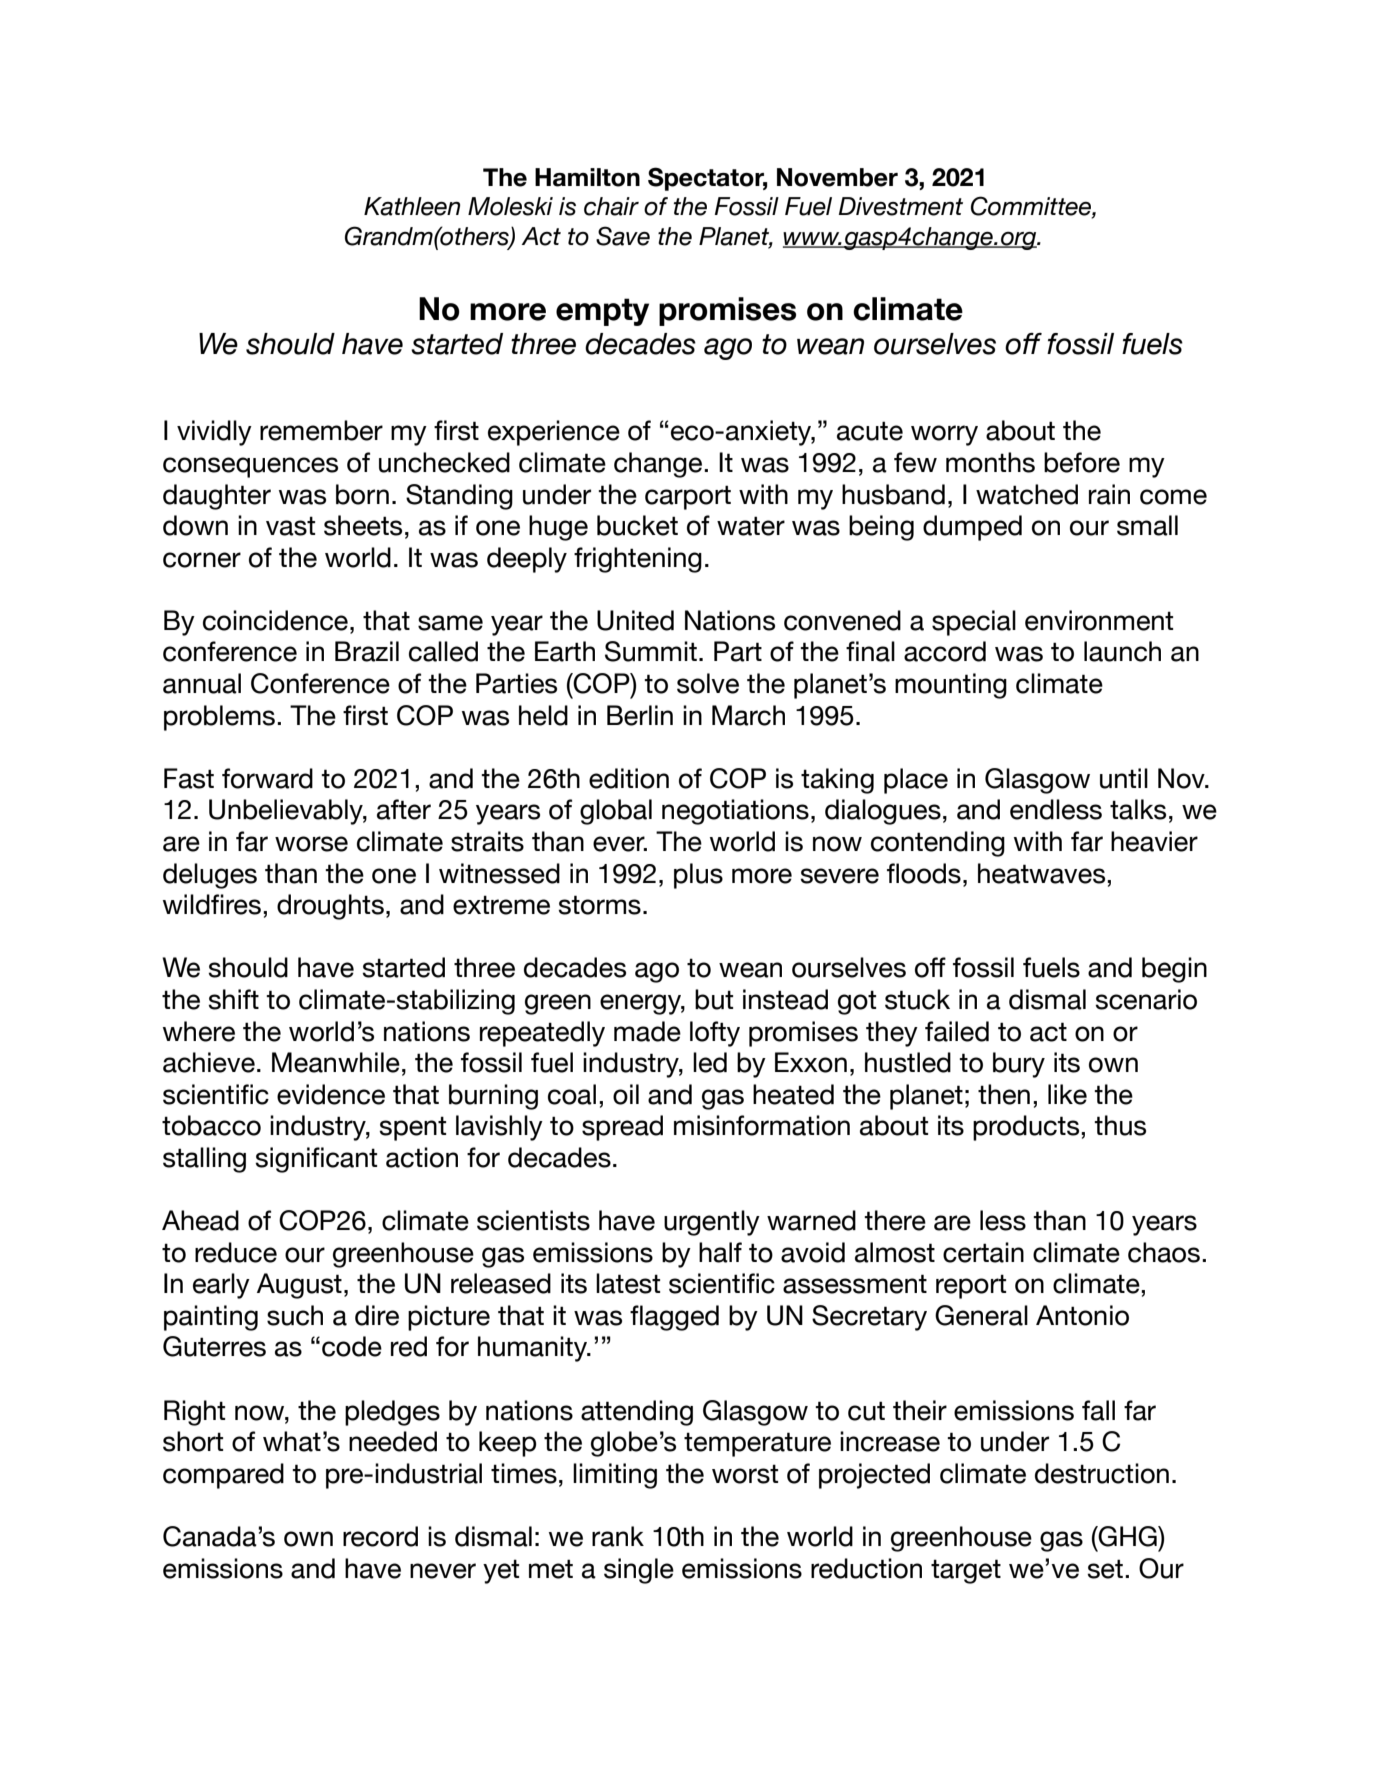 The height and width of the screenshot is (1787, 1381). Describe the element at coordinates (290, 526) in the screenshot. I see `vast` at that location.
